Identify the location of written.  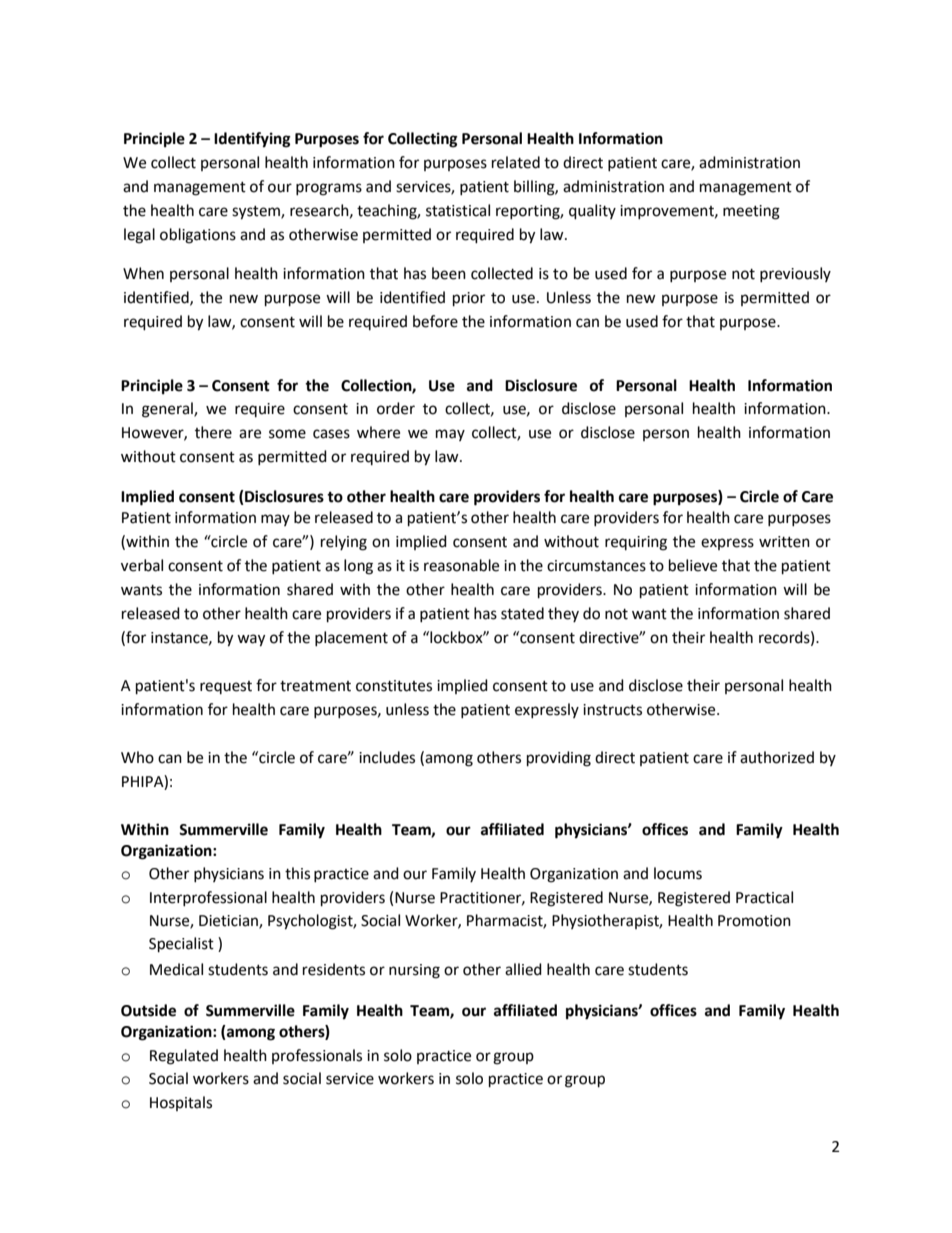
(784, 542).
